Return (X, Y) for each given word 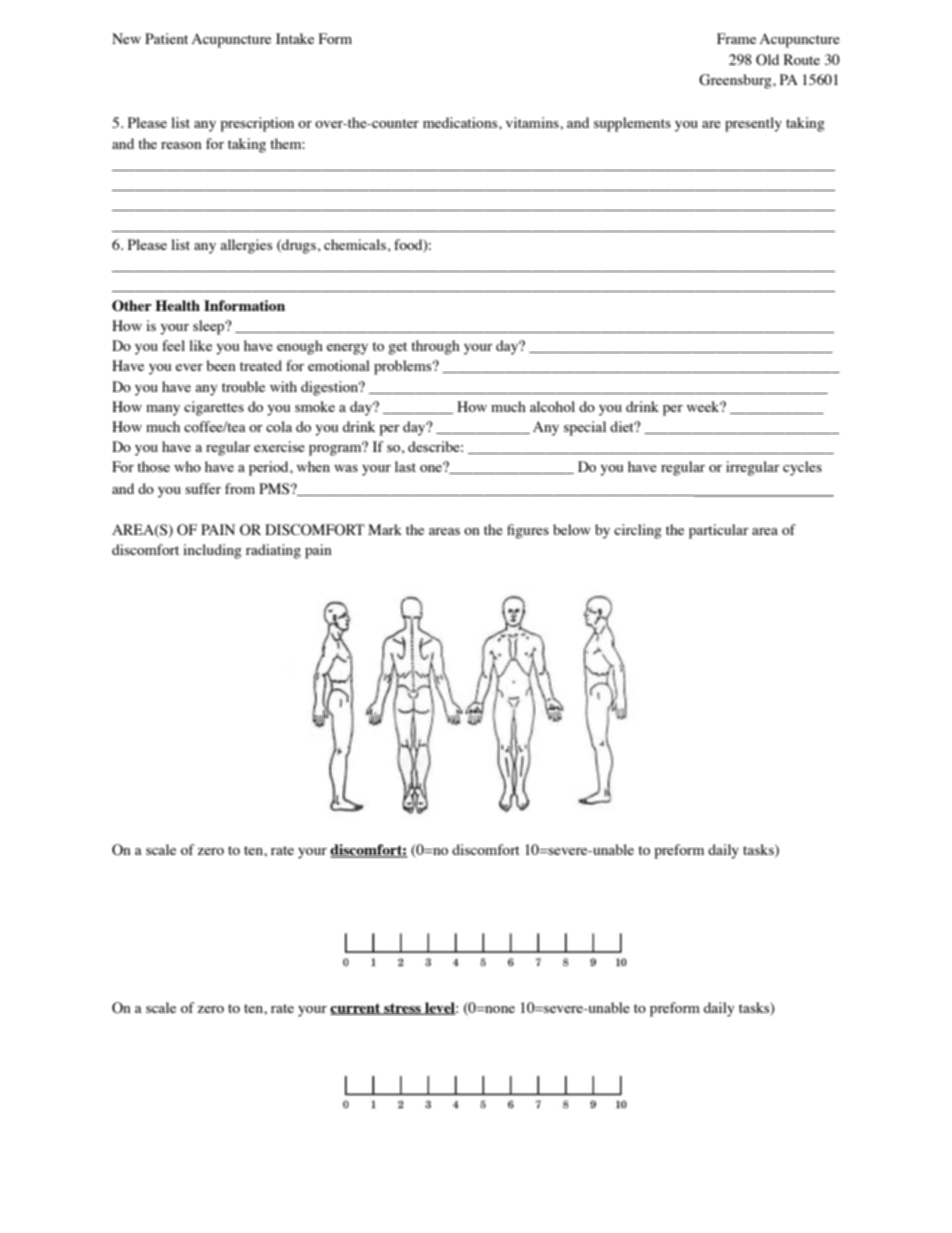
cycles (802, 468)
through (435, 347)
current (356, 1009)
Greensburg (736, 81)
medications (461, 122)
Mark (385, 529)
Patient (166, 38)
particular (719, 531)
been (221, 365)
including (212, 551)
